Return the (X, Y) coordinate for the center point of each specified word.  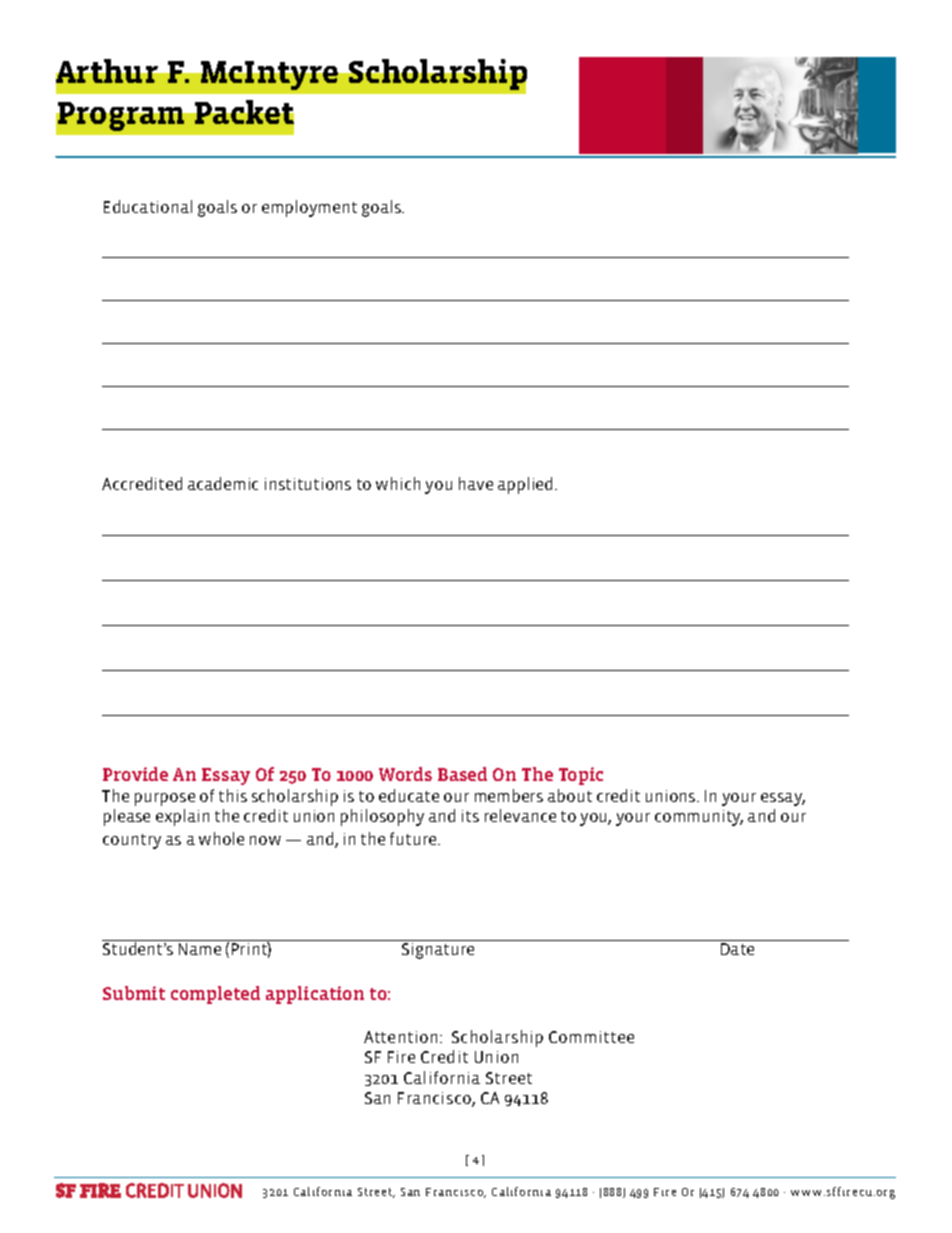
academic (223, 483)
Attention (400, 1037)
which (398, 483)
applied (525, 485)
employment (309, 208)
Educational (148, 206)
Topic (581, 776)
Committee (591, 1037)
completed (215, 995)
